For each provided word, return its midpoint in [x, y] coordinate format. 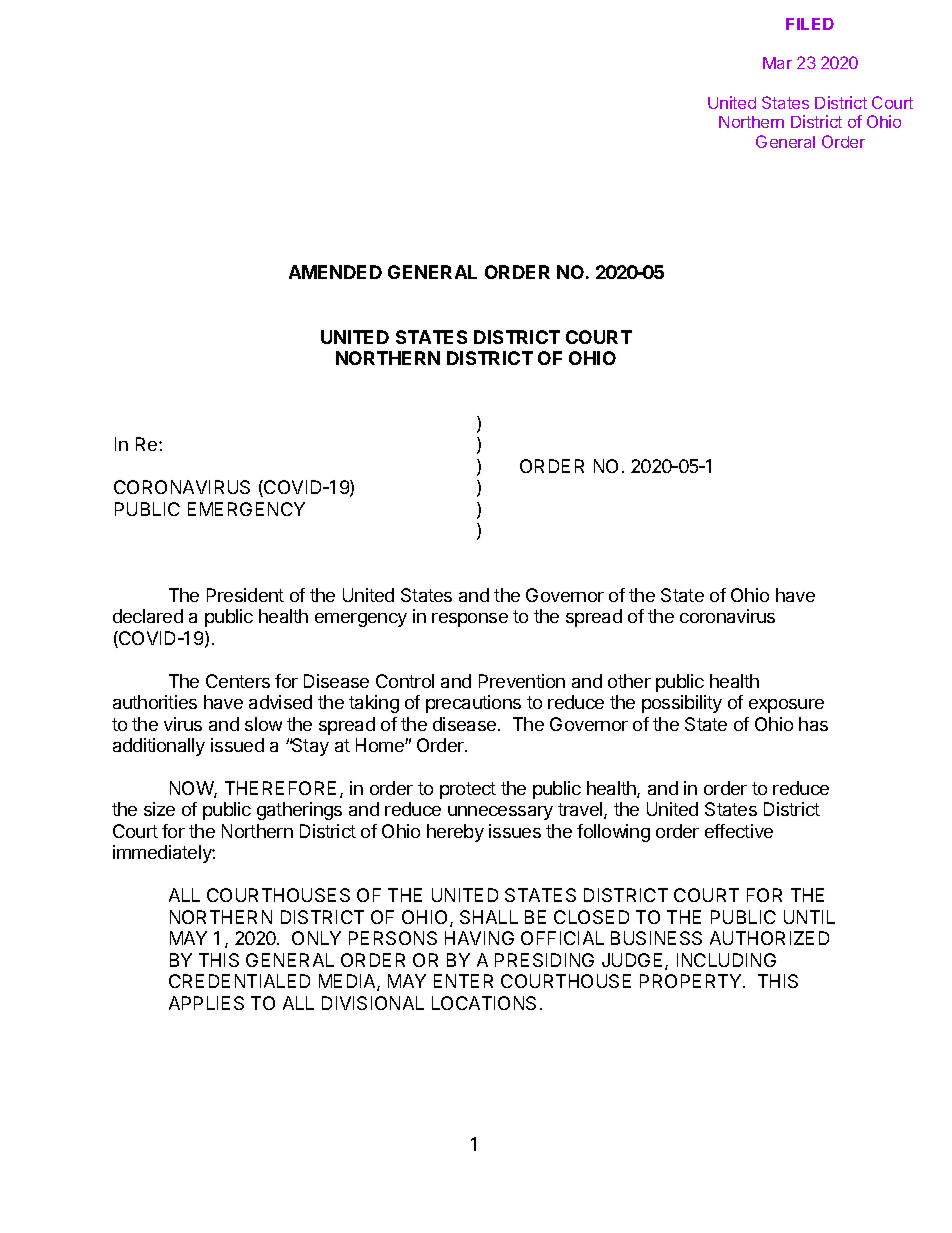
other [629, 681]
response [470, 620]
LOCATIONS [484, 1003]
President [245, 595]
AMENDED [335, 272]
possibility [682, 704]
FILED [810, 24]
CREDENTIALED [239, 981]
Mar [777, 63]
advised [280, 702]
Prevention [522, 681]
